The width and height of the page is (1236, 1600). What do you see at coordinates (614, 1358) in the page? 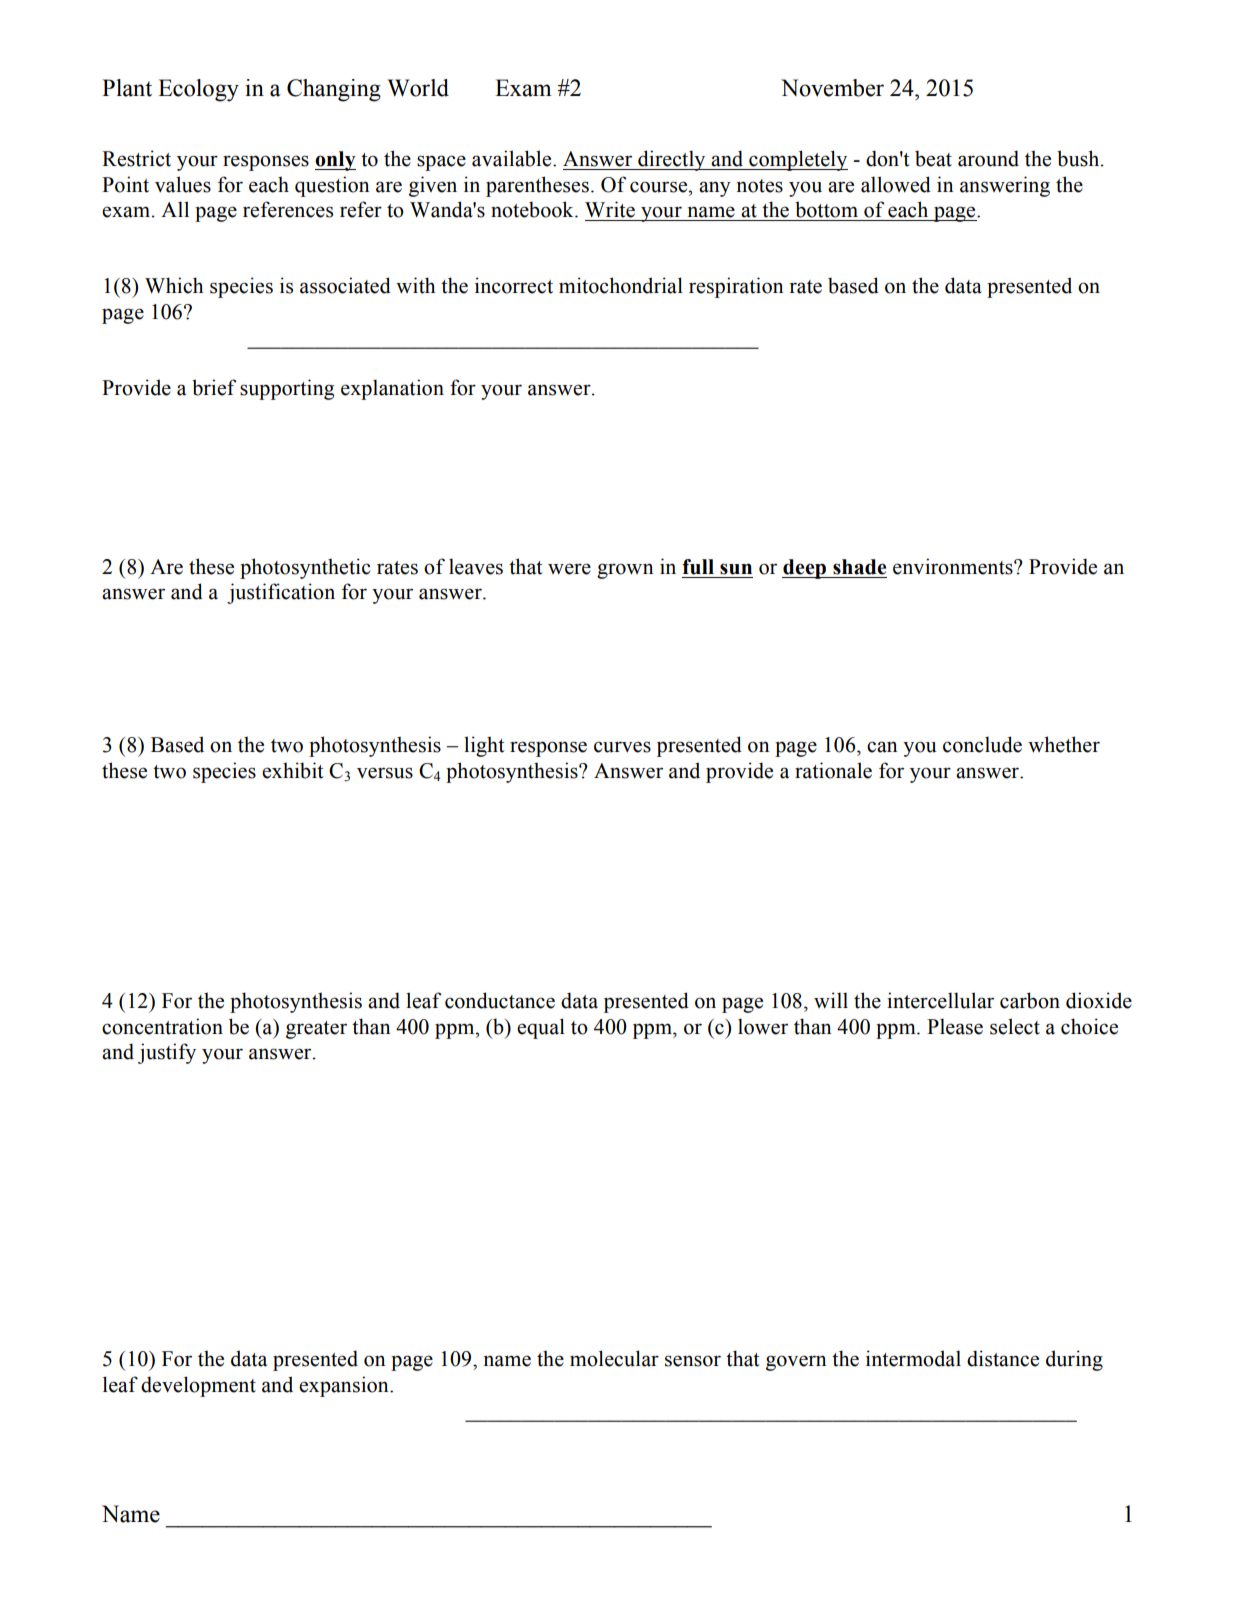
I see `molecular` at bounding box center [614, 1358].
